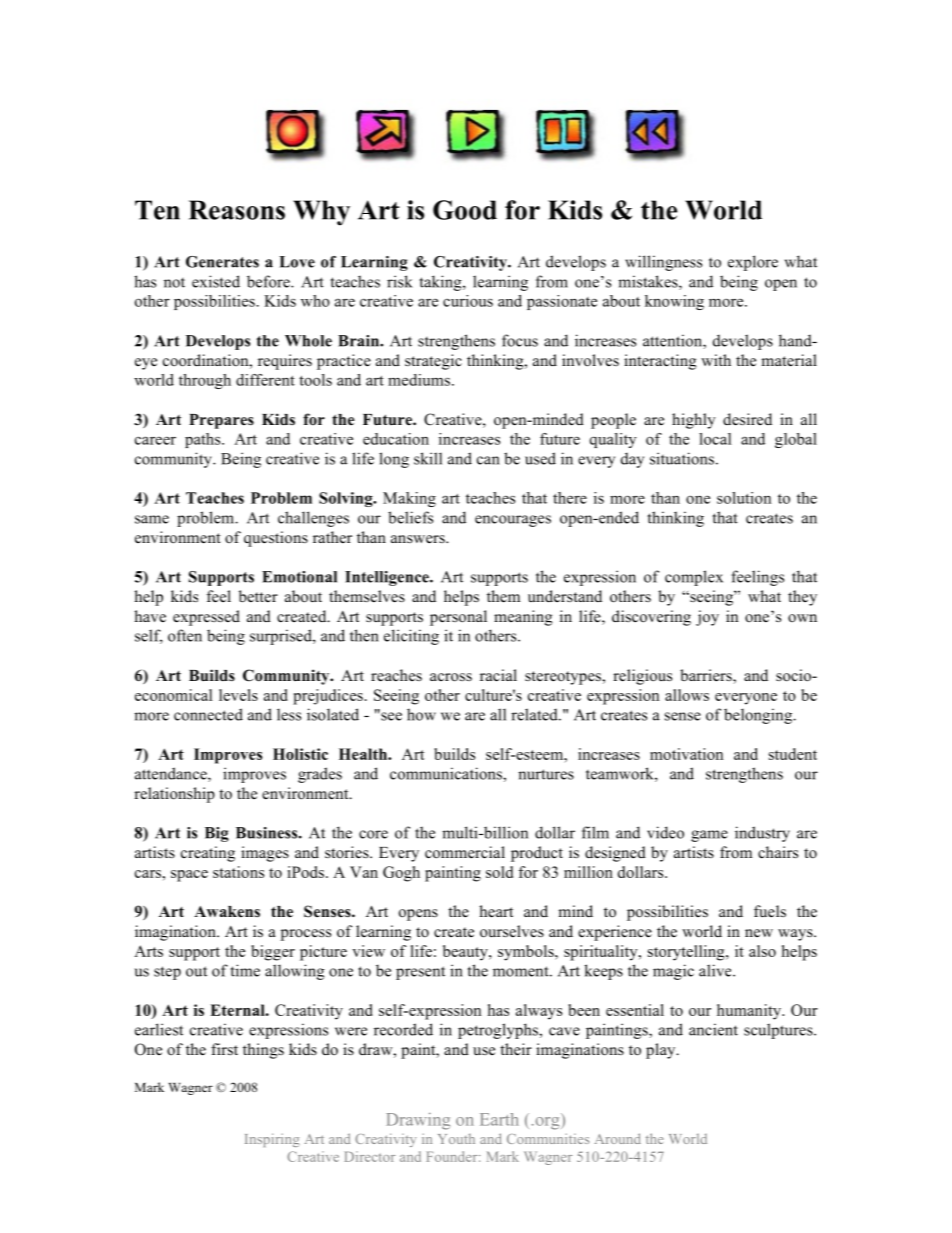 The width and height of the screenshot is (952, 1233). What do you see at coordinates (513, 521) in the screenshot?
I see `encourages` at bounding box center [513, 521].
